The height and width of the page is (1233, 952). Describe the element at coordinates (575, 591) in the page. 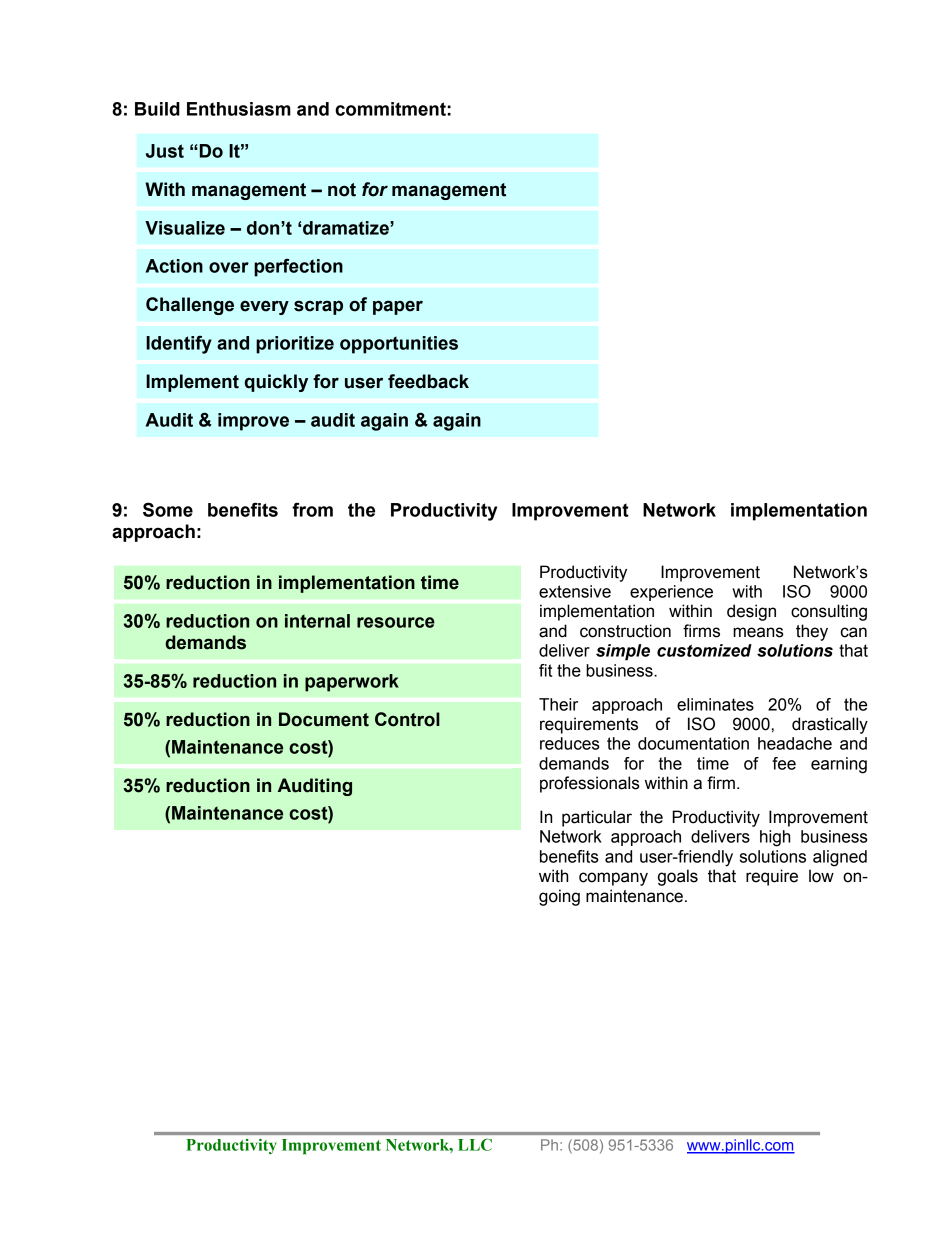

I see `extensive` at that location.
